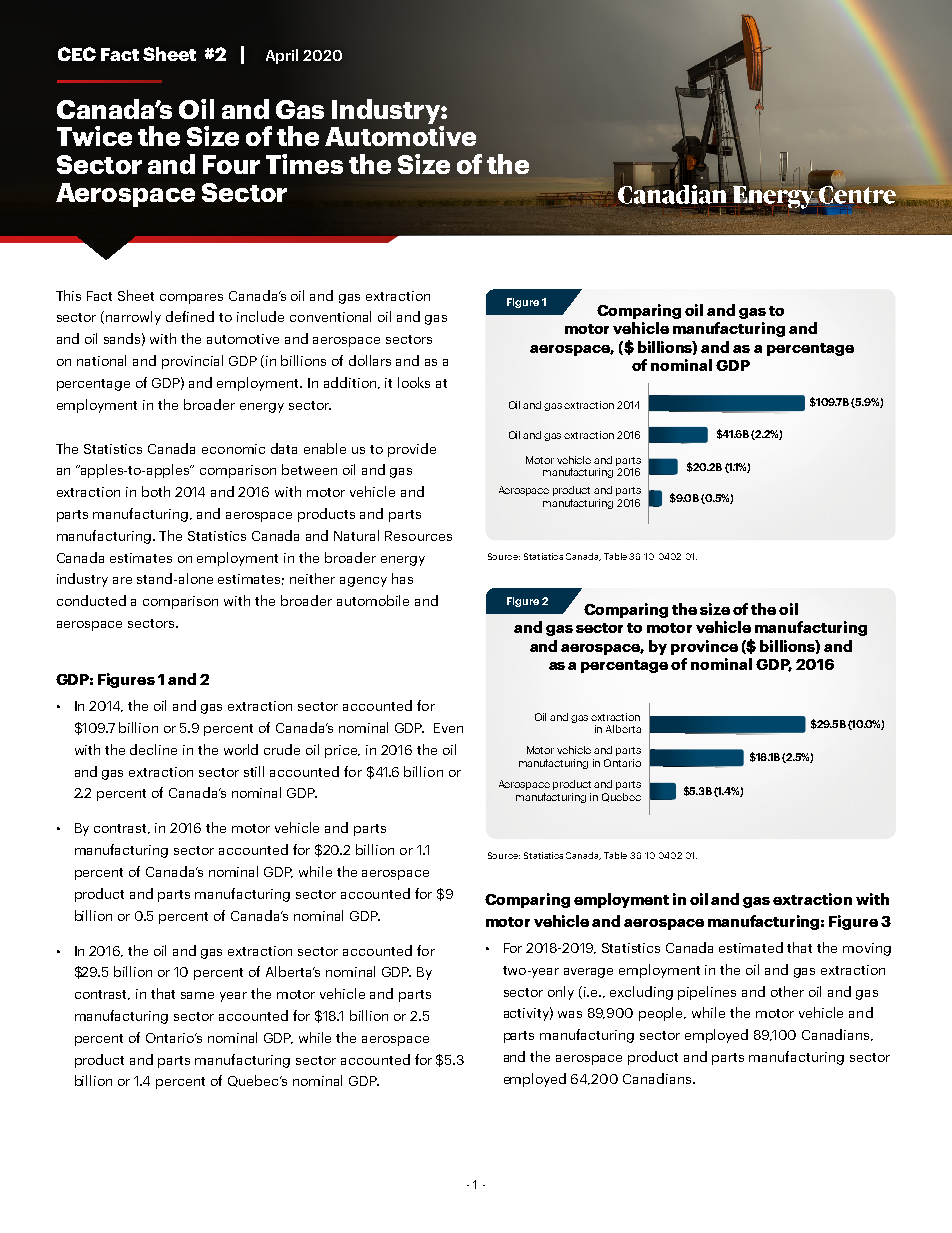  I want to click on province, so click(704, 647).
